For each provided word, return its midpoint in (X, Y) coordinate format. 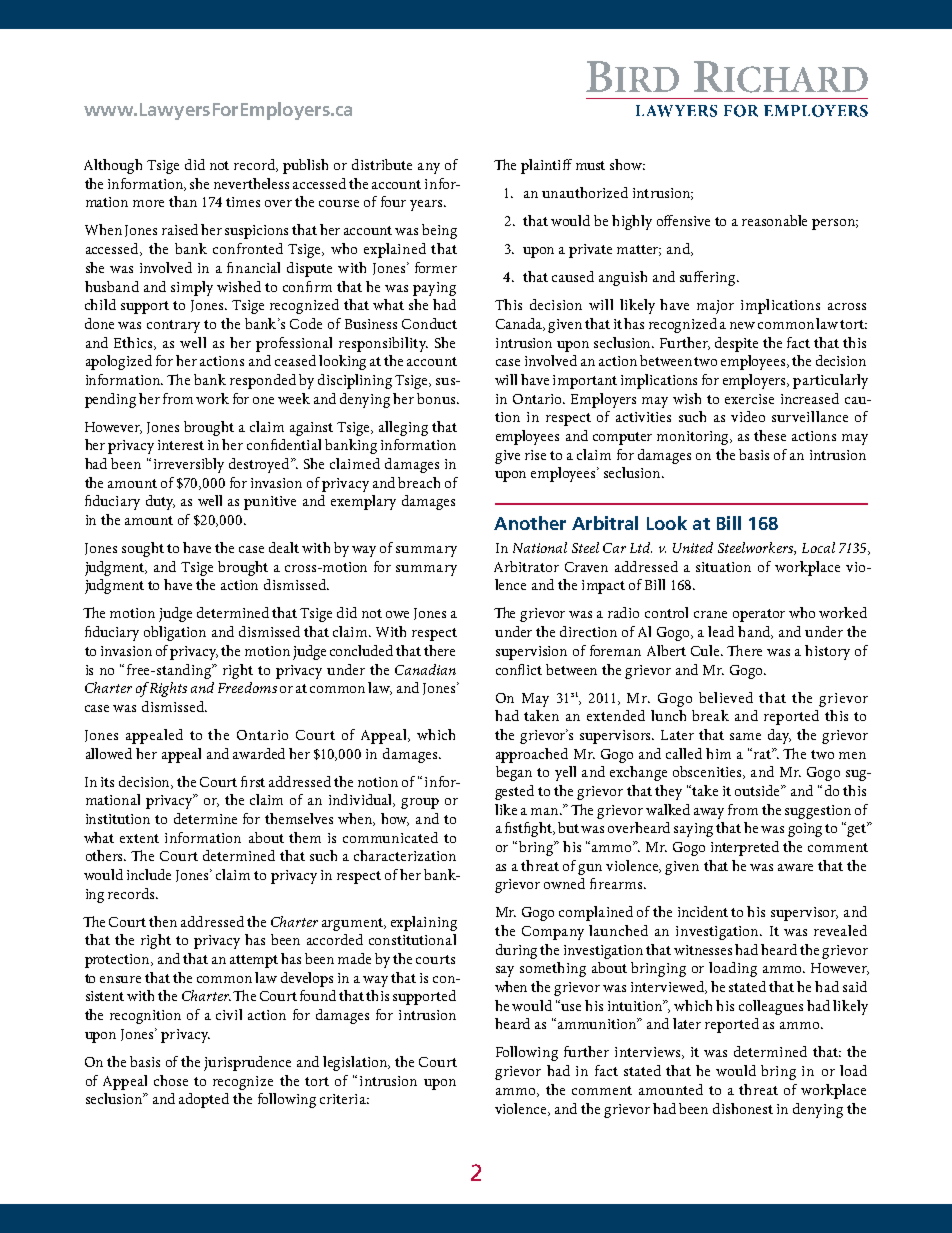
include (149, 874)
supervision (531, 653)
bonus (437, 398)
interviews (649, 1053)
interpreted (745, 848)
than (183, 201)
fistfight (530, 829)
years (427, 205)
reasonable (774, 220)
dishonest (743, 1108)
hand (755, 632)
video (748, 416)
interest (181, 445)
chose (171, 1080)
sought (143, 549)
